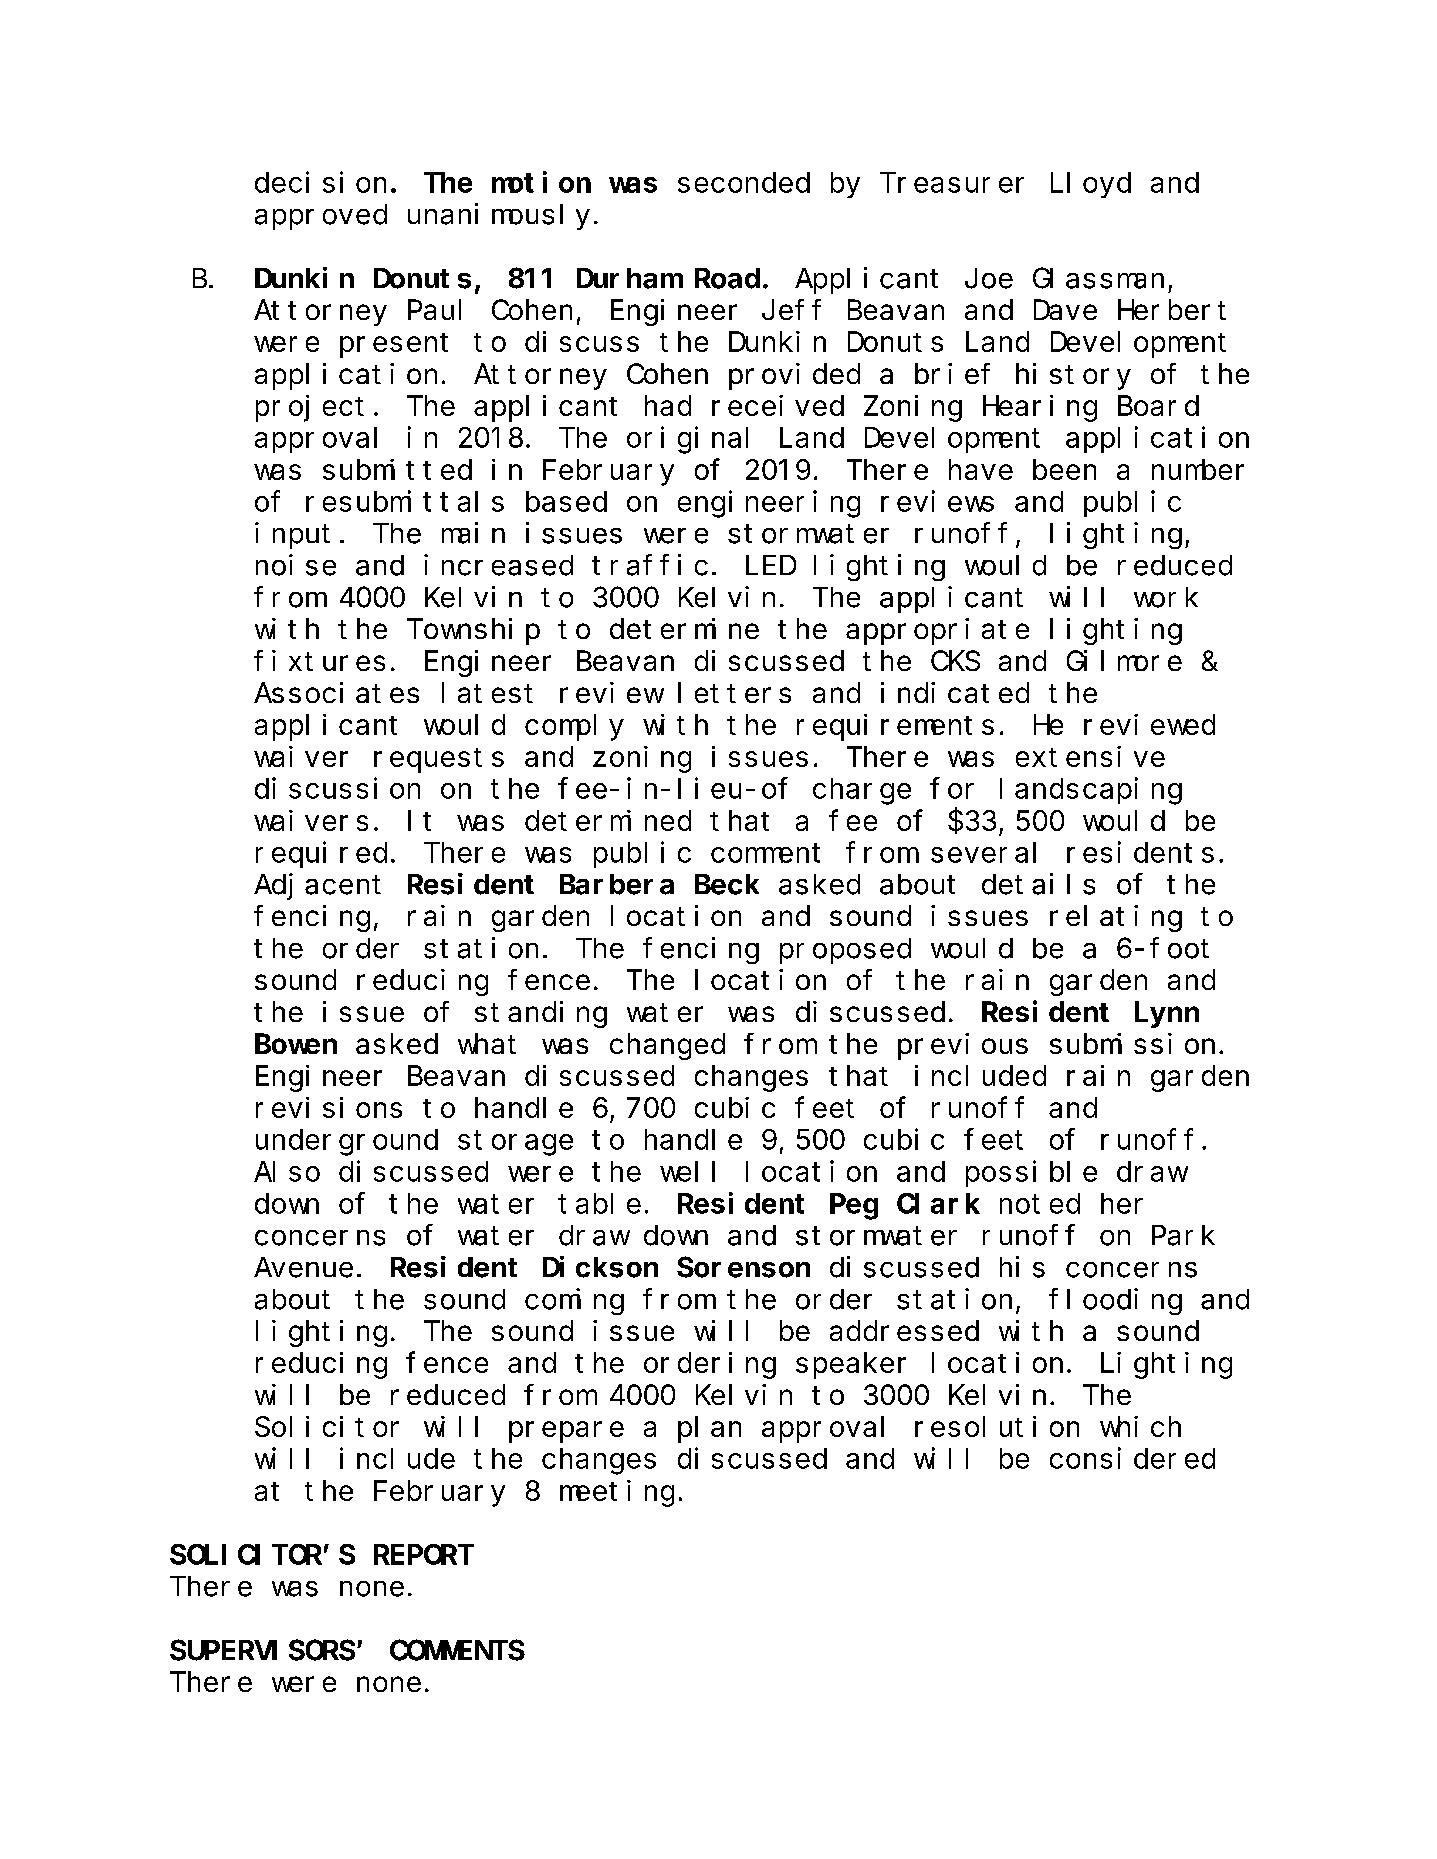 This page has height=1859, width=1437. Describe the element at coordinates (473, 631) in the page. I see `Township` at that location.
